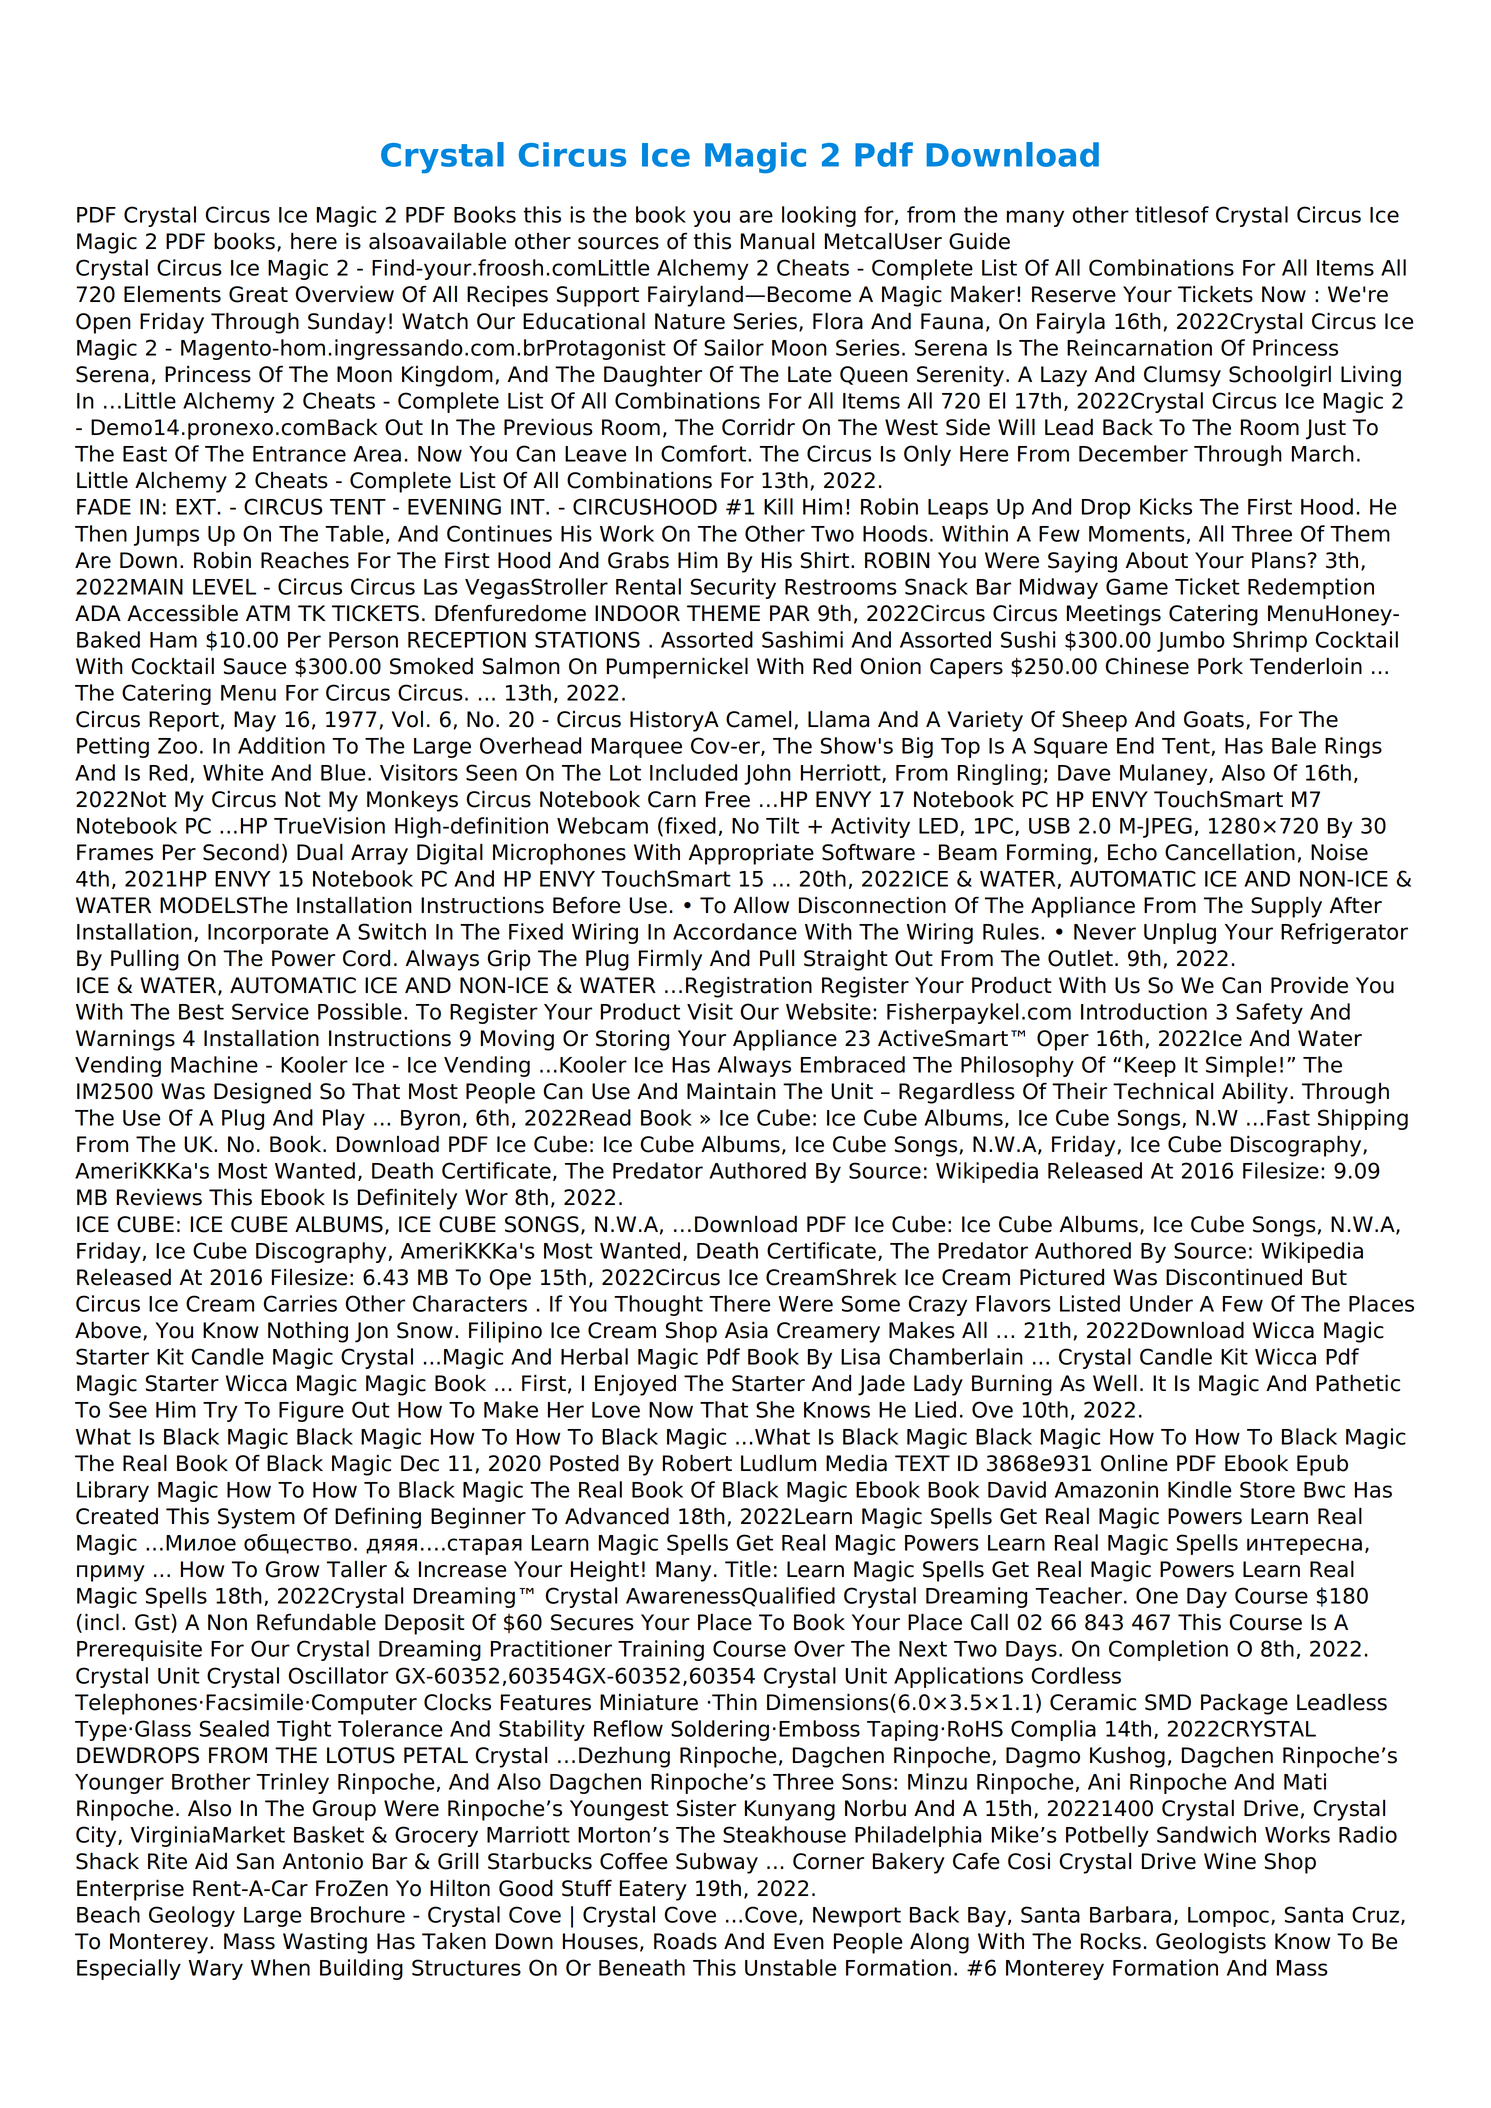 Image resolution: width=1491 pixels, height=2108 pixels. Describe the element at coordinates (258, 294) in the screenshot. I see `Great` at that location.
